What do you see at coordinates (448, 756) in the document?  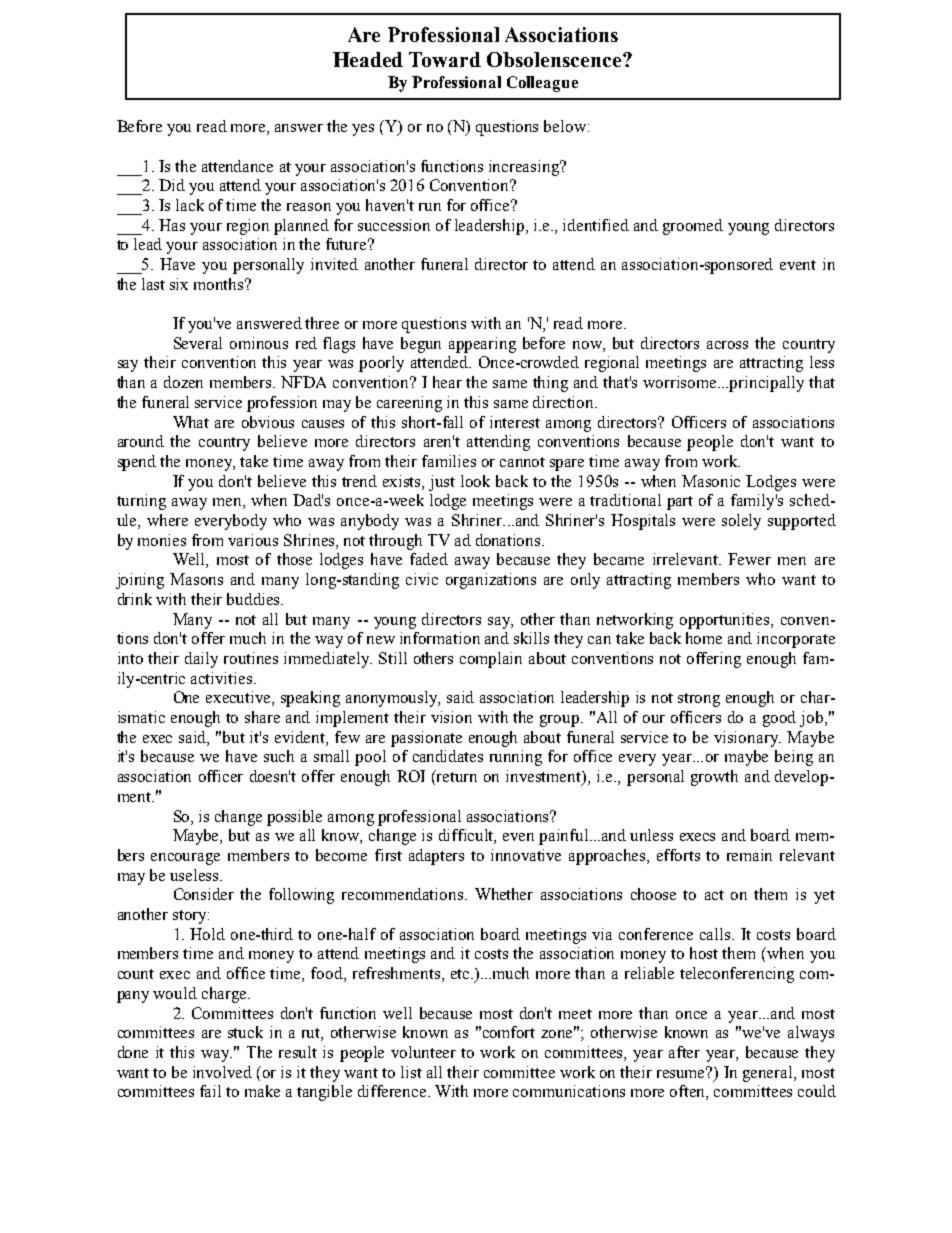 I see `candidates` at bounding box center [448, 756].
